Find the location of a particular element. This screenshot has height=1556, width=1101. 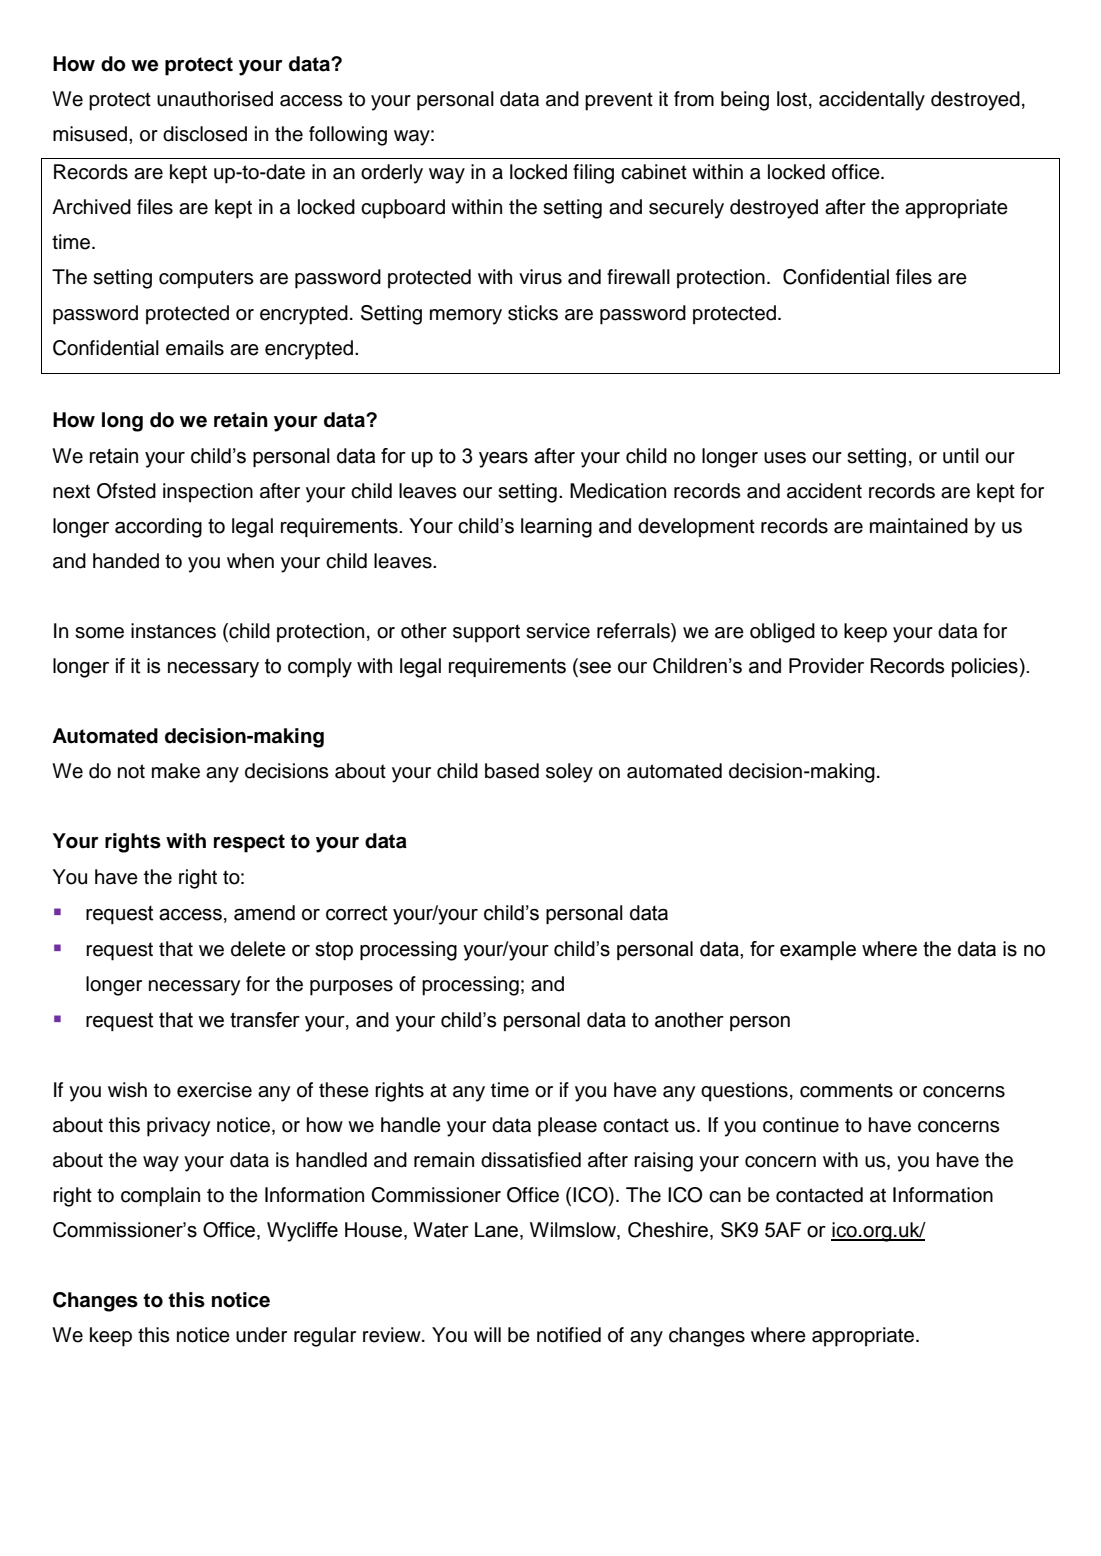

example is located at coordinates (818, 950).
